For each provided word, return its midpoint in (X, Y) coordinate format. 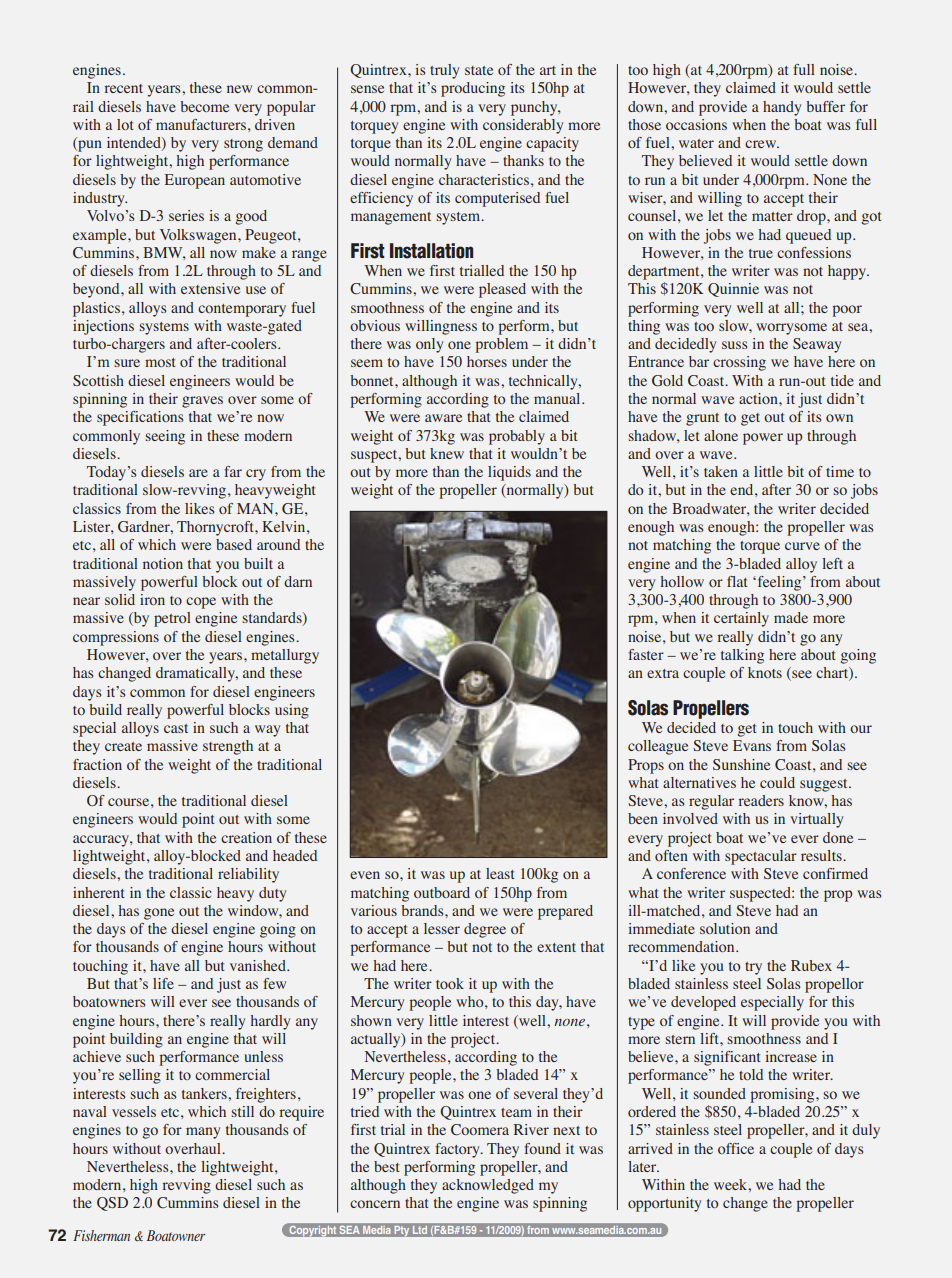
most (160, 362)
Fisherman (101, 1235)
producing (473, 89)
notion (163, 563)
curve (802, 546)
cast (176, 728)
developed (703, 1003)
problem (502, 345)
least (500, 873)
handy (782, 108)
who (471, 1001)
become (204, 106)
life (163, 983)
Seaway (817, 345)
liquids (509, 473)
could (777, 782)
